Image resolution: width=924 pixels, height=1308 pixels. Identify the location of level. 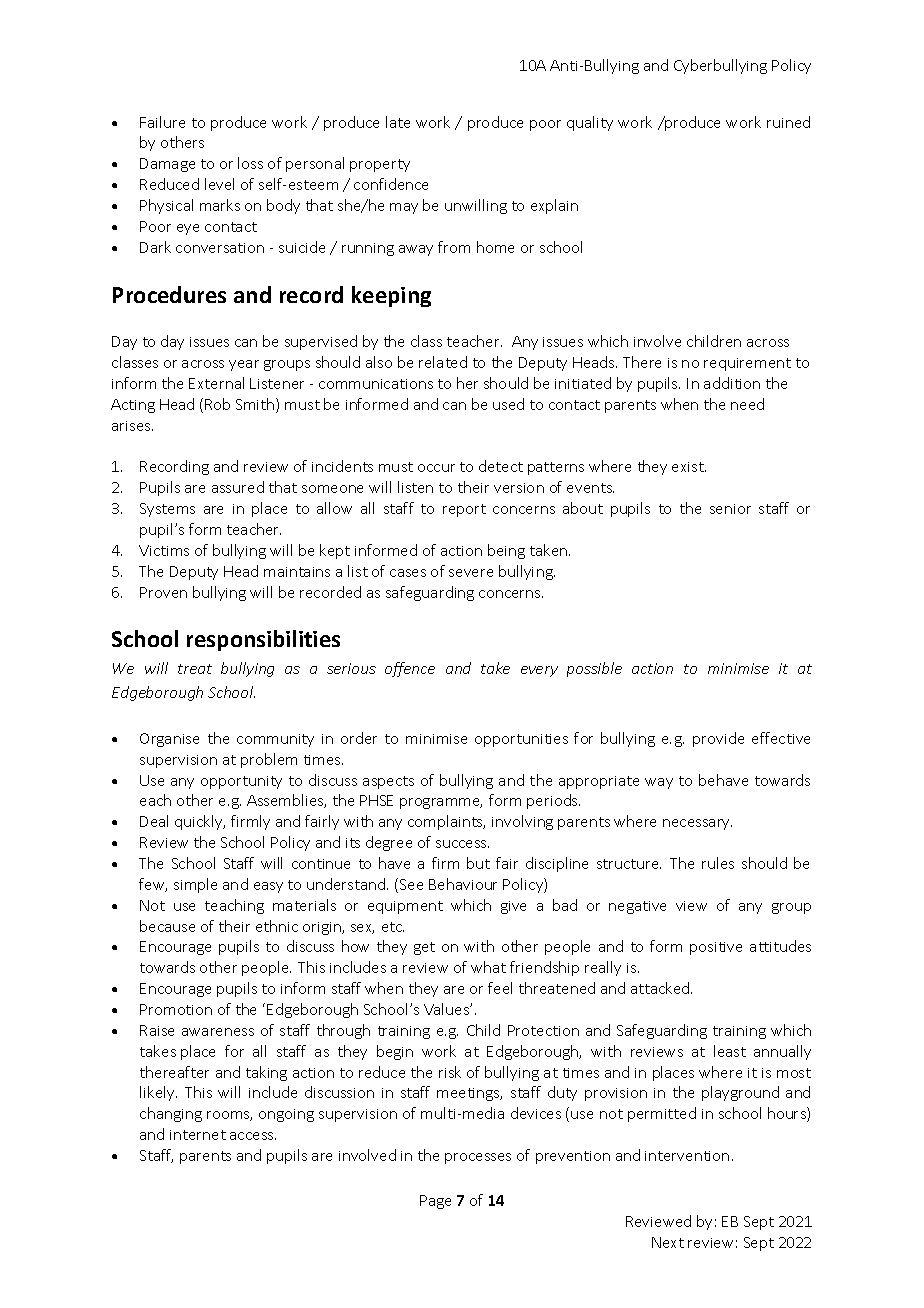
(219, 184).
